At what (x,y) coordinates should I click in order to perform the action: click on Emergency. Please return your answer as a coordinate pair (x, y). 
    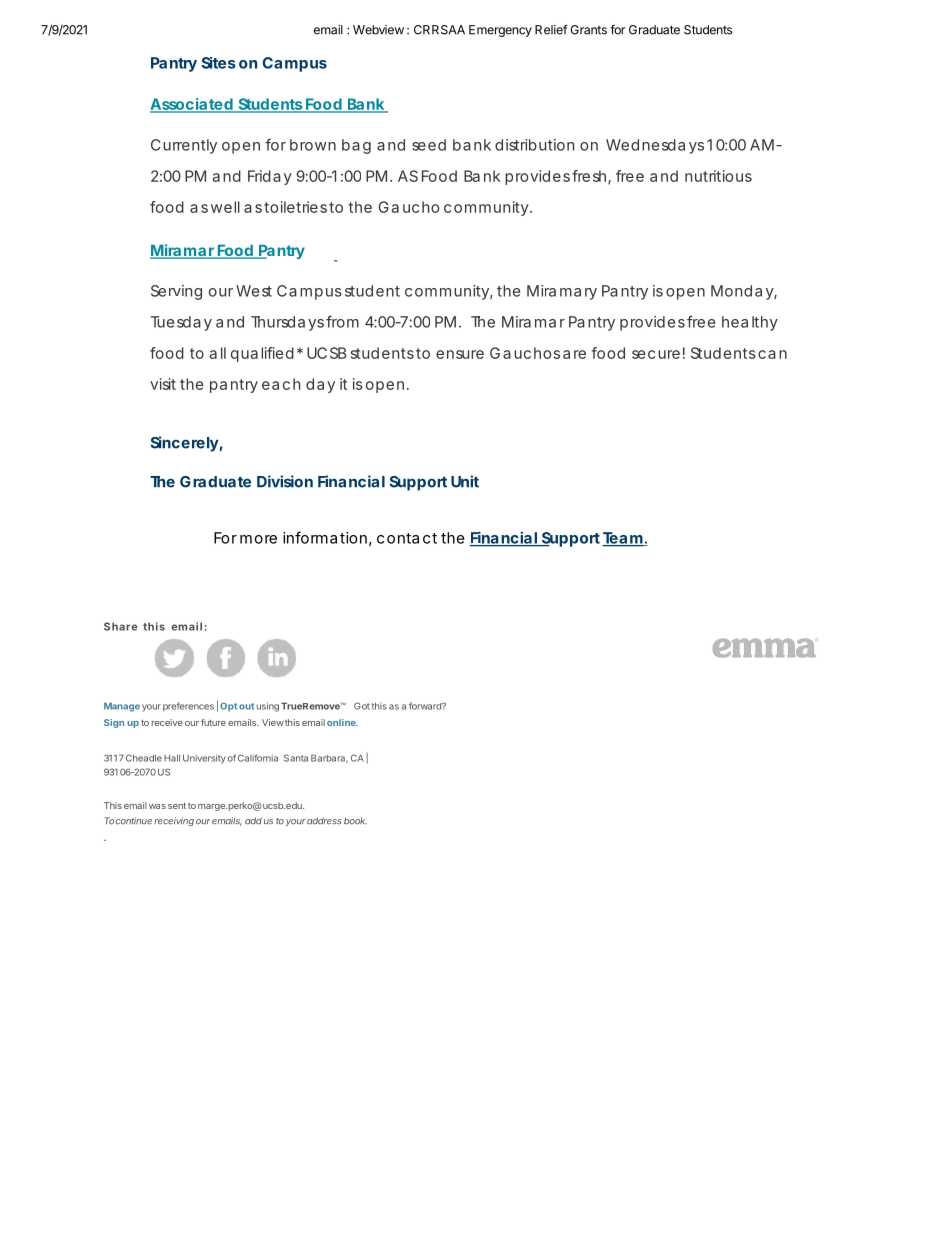
    Looking at the image, I should click on (500, 31).
